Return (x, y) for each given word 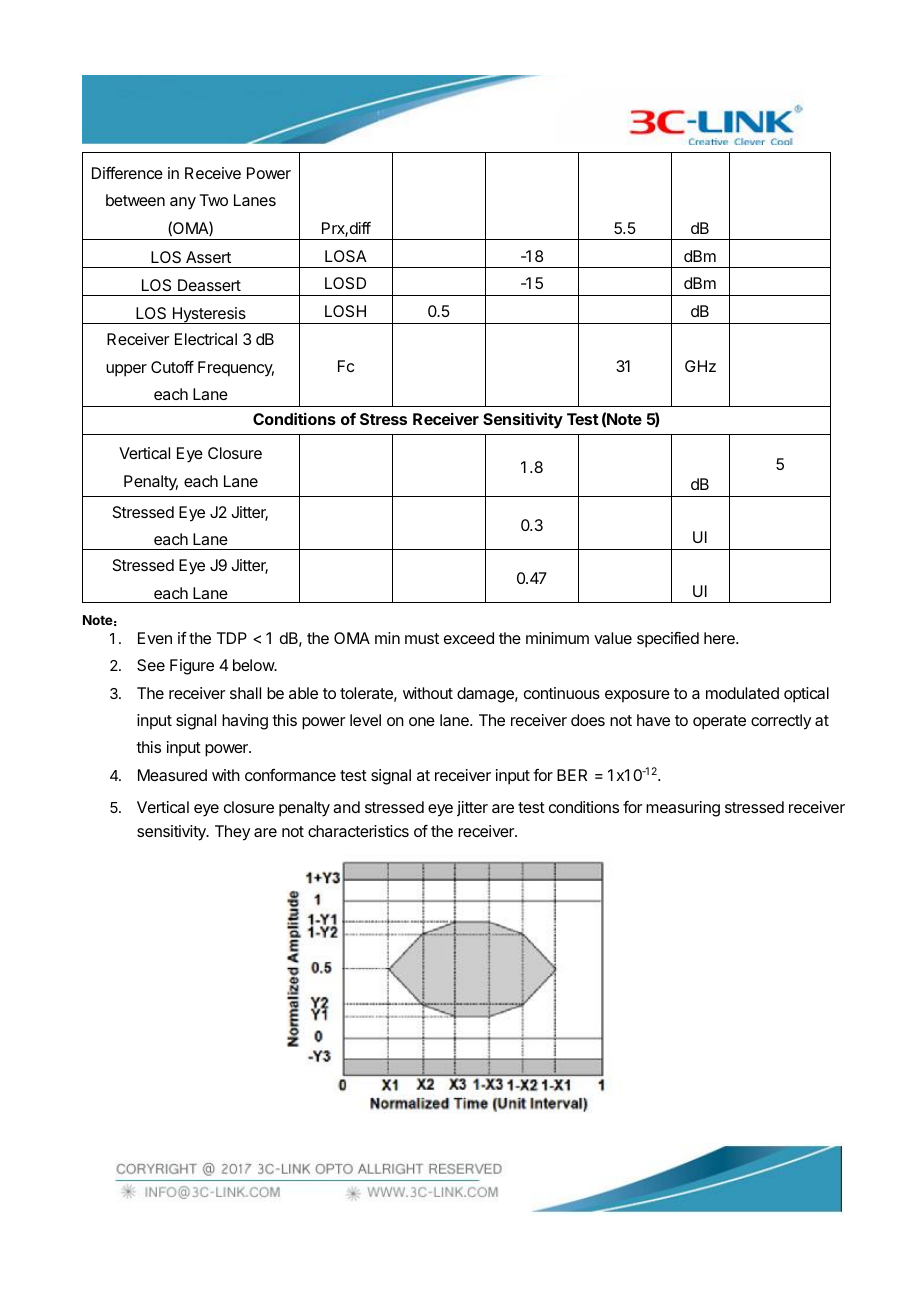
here (720, 638)
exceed (469, 638)
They (232, 833)
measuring (683, 809)
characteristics (358, 831)
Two (214, 200)
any (183, 203)
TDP (232, 638)
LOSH (345, 311)
